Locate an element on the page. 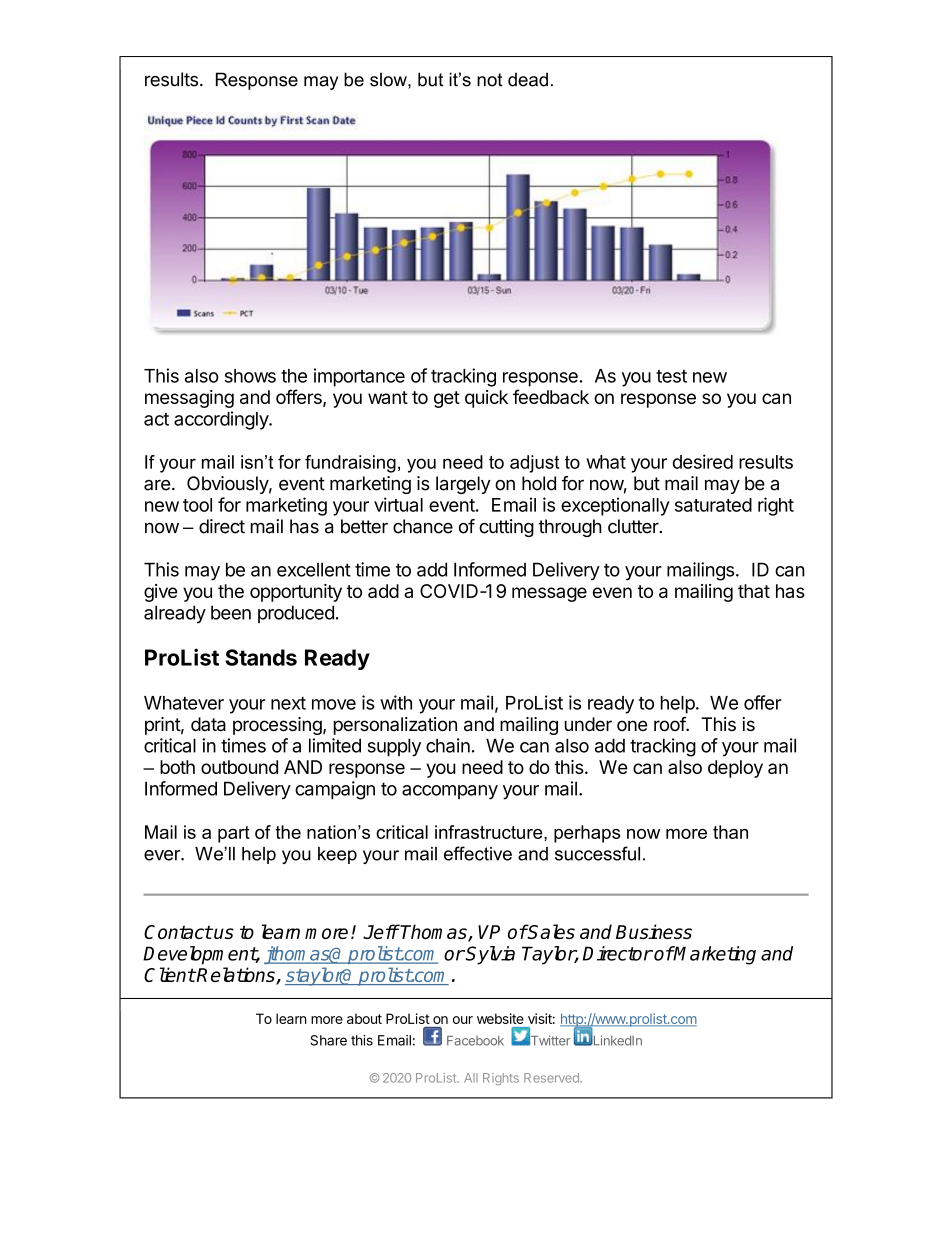 The width and height of the page is (952, 1233). not is located at coordinates (490, 80).
